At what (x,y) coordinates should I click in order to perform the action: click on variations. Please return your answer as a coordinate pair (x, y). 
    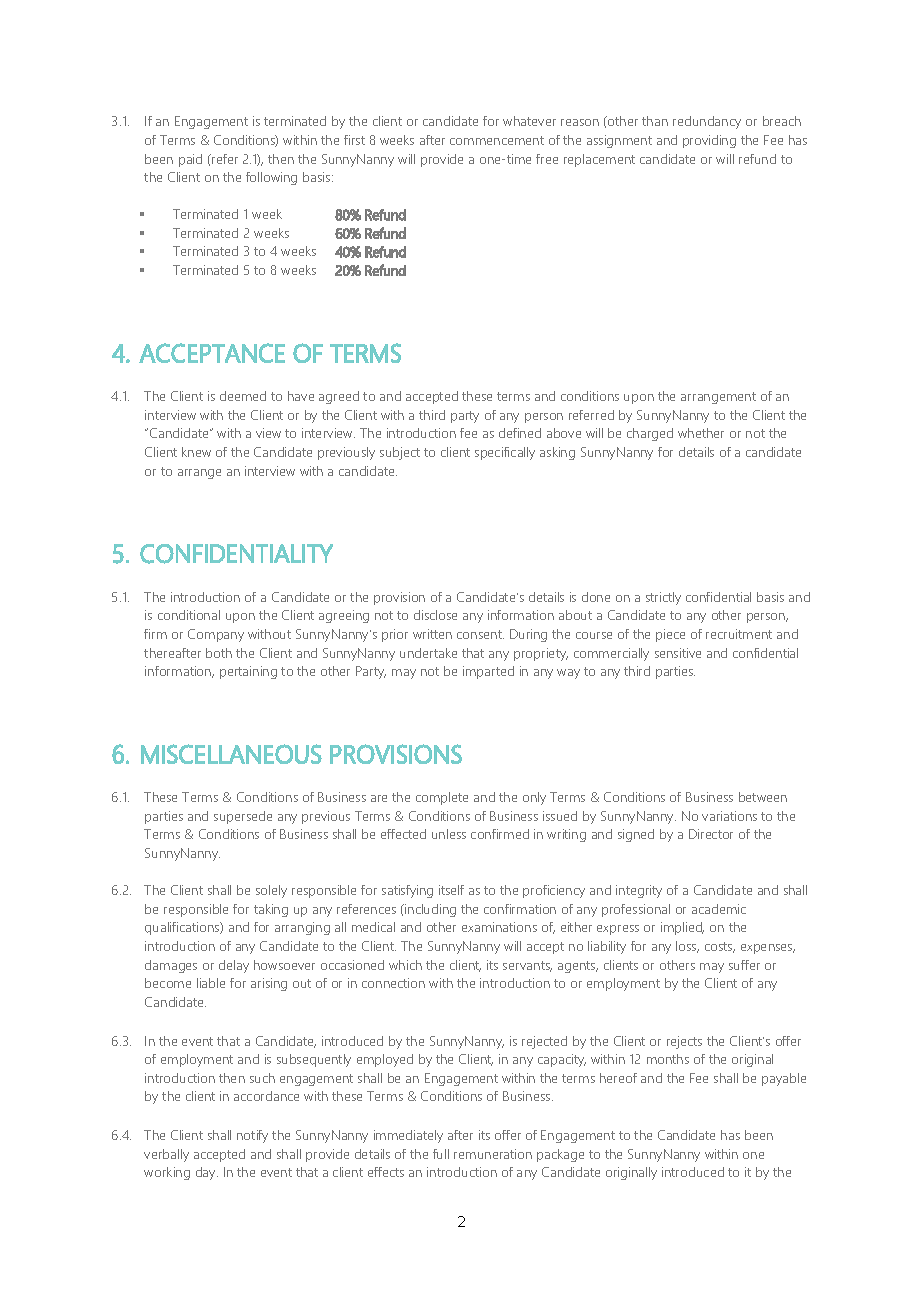
    Looking at the image, I should click on (729, 816).
